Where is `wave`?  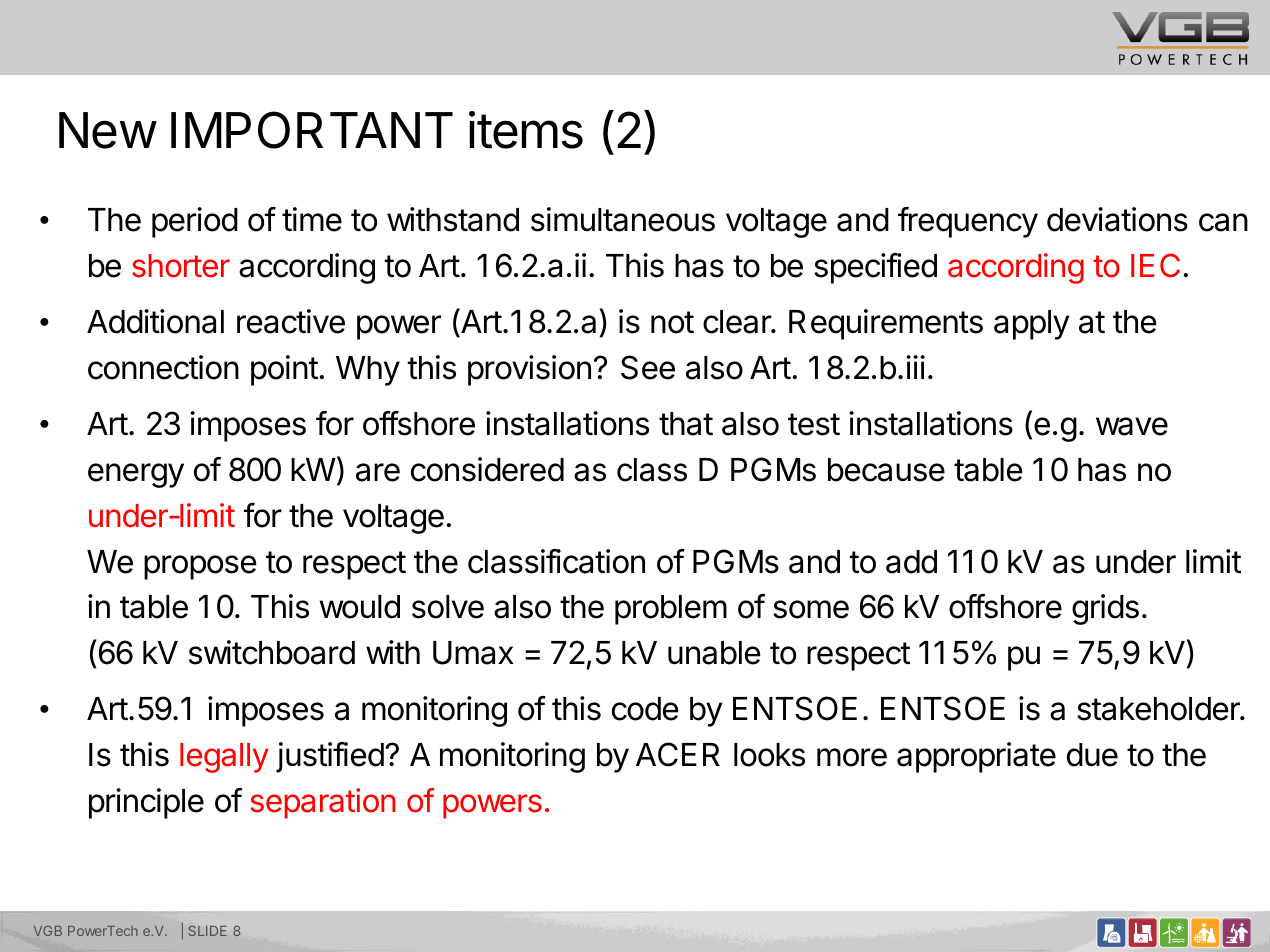
wave is located at coordinates (1132, 426).
